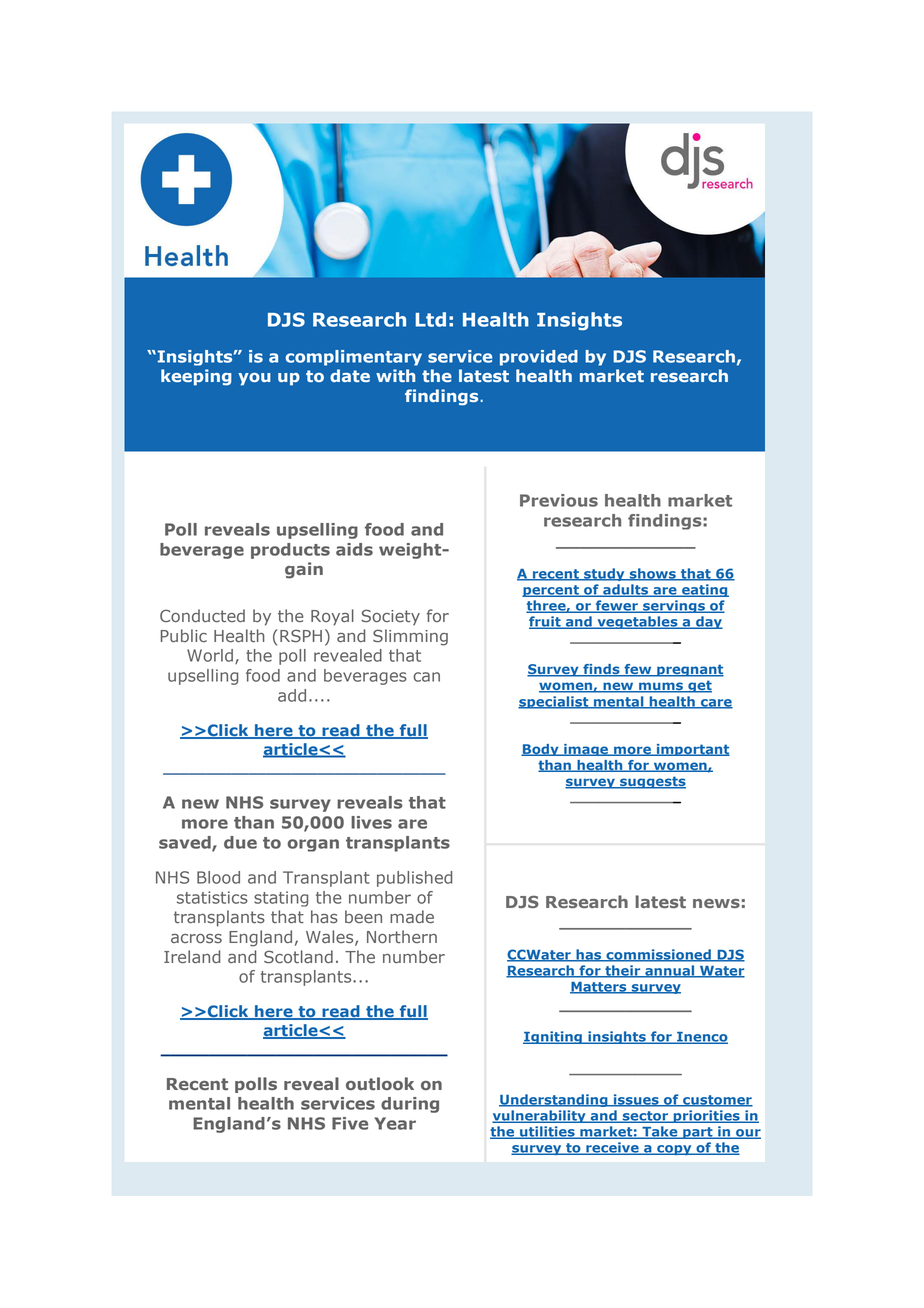 This document has width=924, height=1308. Describe the element at coordinates (652, 574) in the document. I see `shows` at that location.
